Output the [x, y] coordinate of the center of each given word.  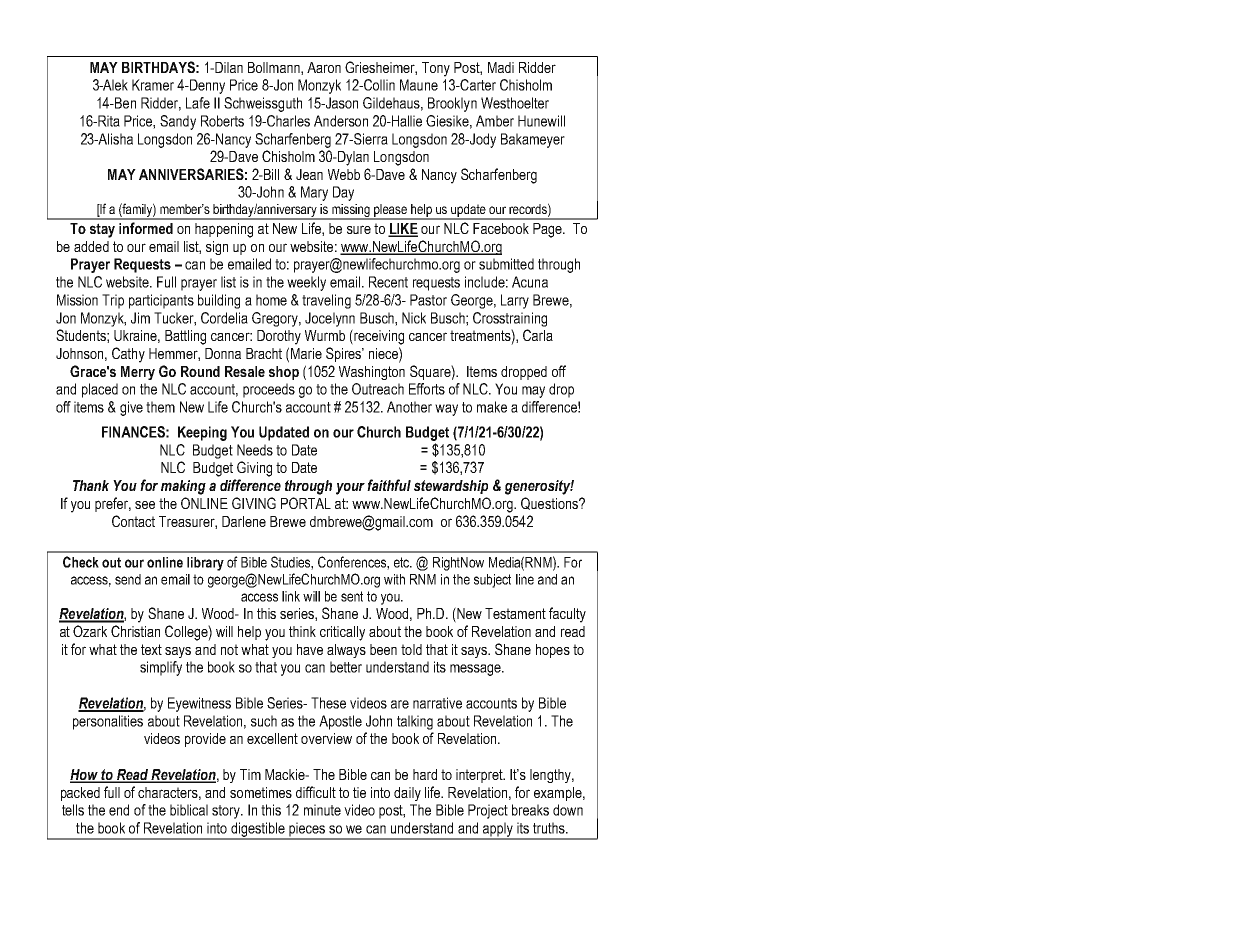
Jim [140, 318]
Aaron [324, 67]
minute [322, 810]
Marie [306, 353]
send [128, 579]
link [291, 596]
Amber [495, 121]
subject [492, 581]
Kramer [153, 85]
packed [80, 794]
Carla [538, 335]
